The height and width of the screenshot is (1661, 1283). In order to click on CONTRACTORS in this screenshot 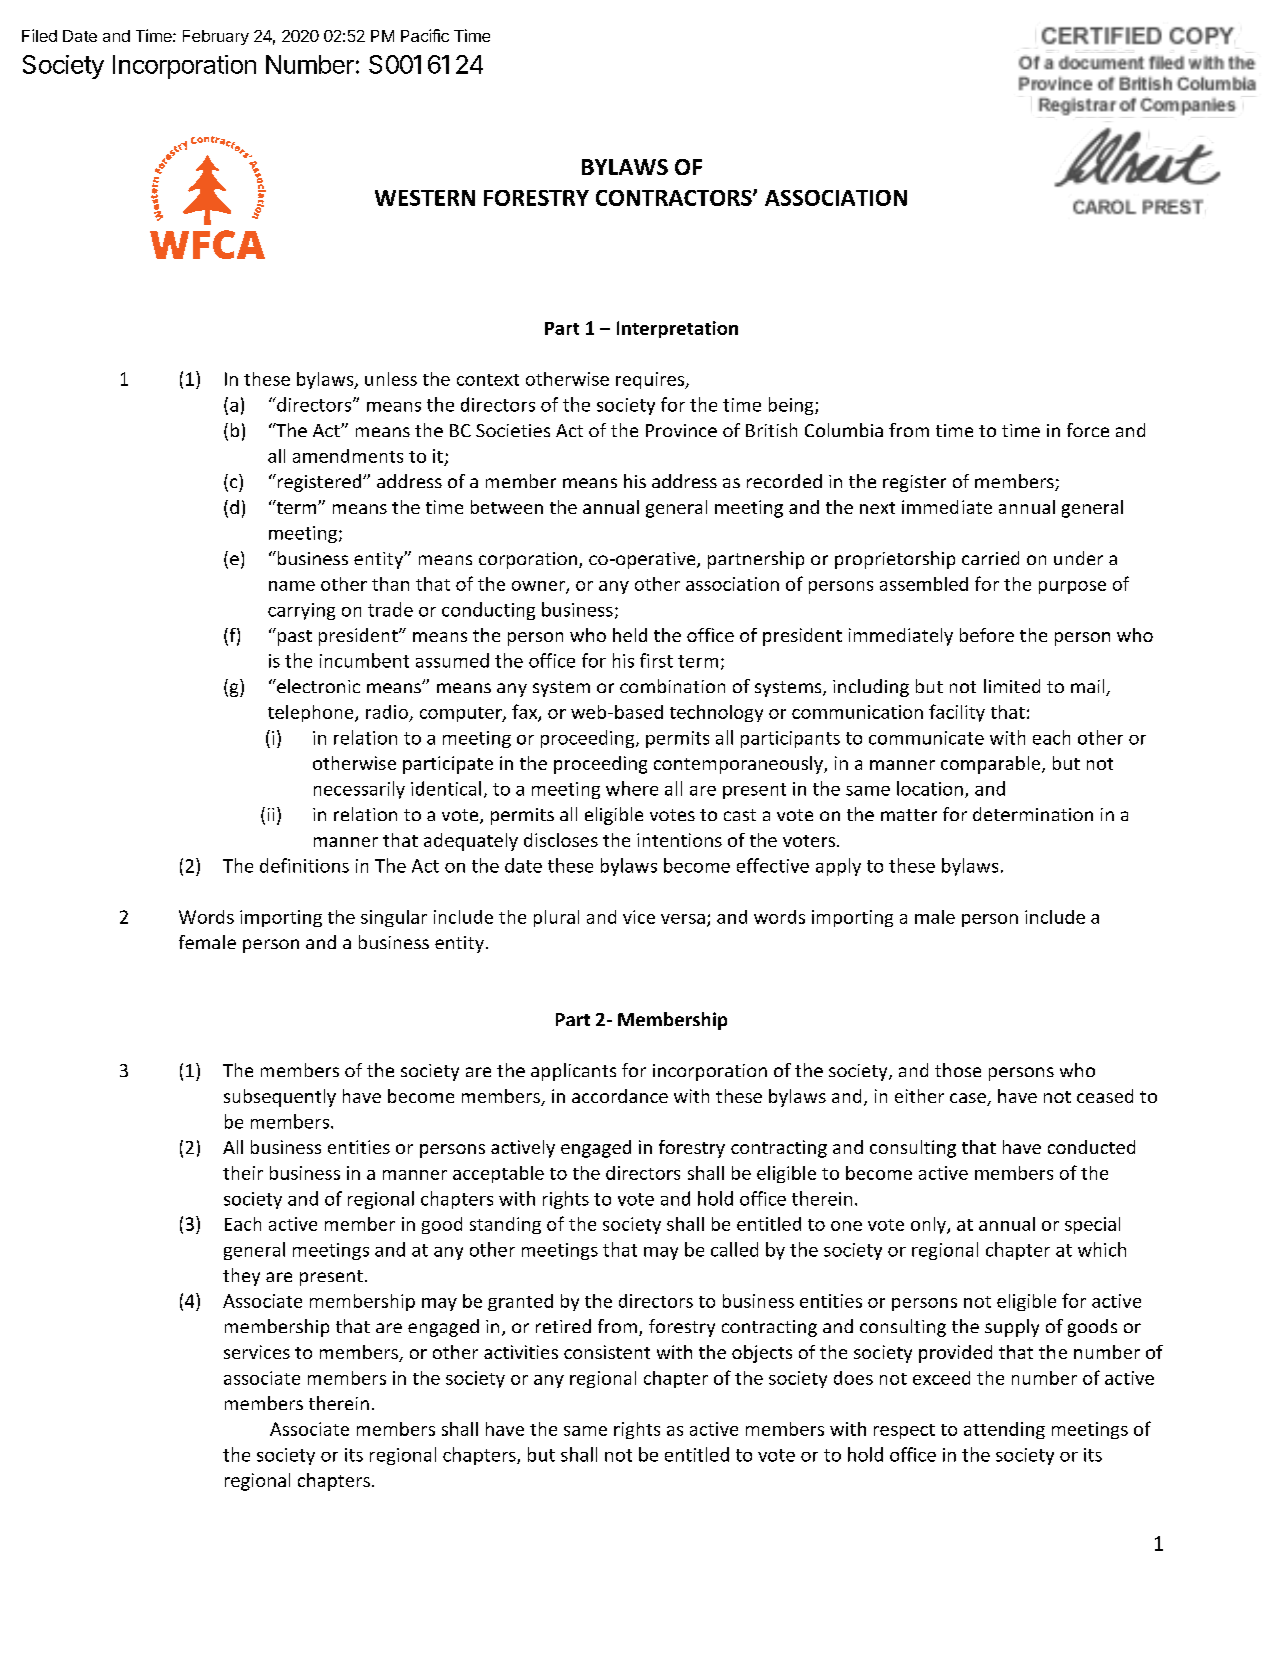, I will do `click(675, 198)`.
